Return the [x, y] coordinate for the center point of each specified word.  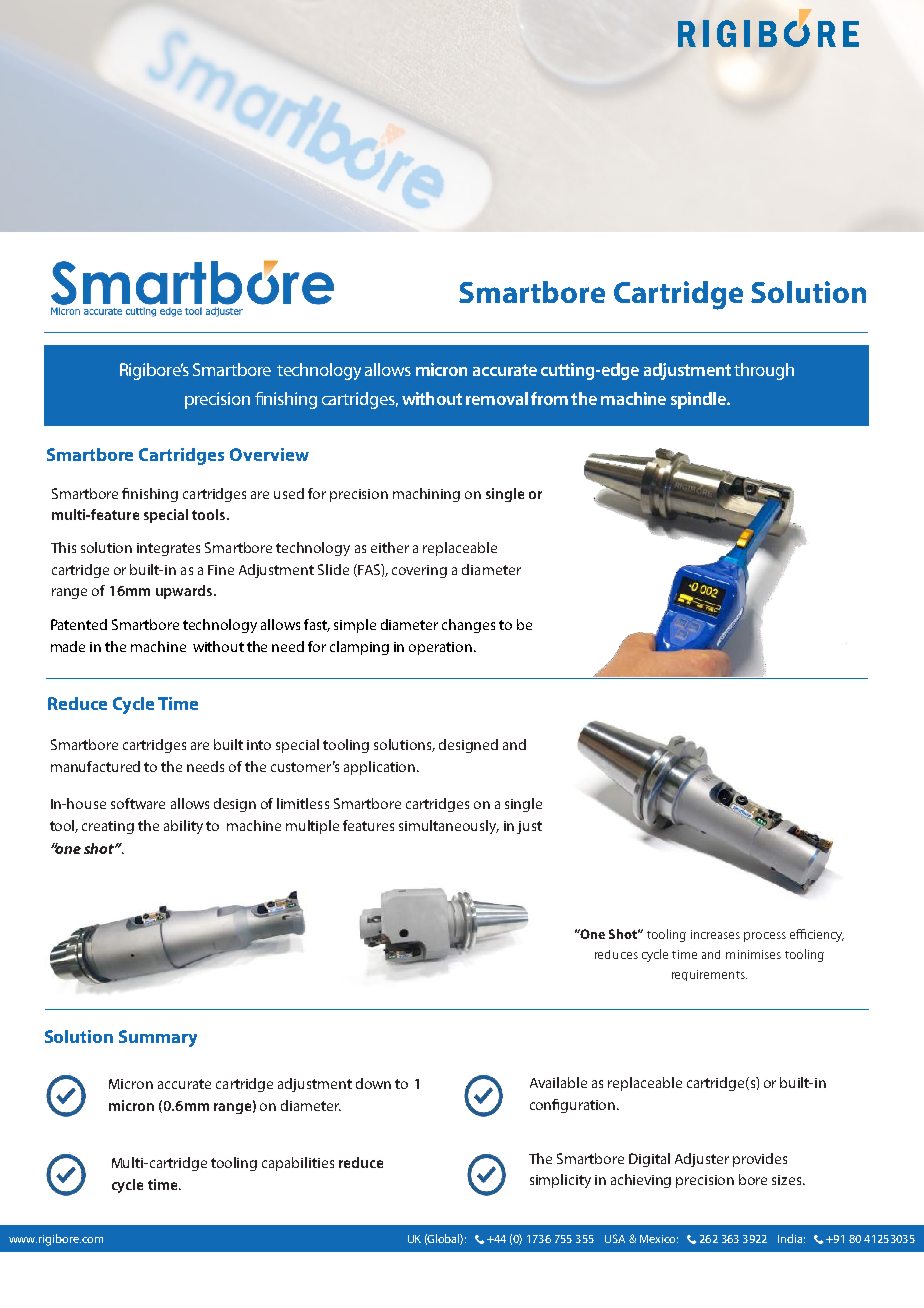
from [549, 398]
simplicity [560, 1181]
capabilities [298, 1164]
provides [760, 1160]
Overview [269, 454]
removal [497, 398]
